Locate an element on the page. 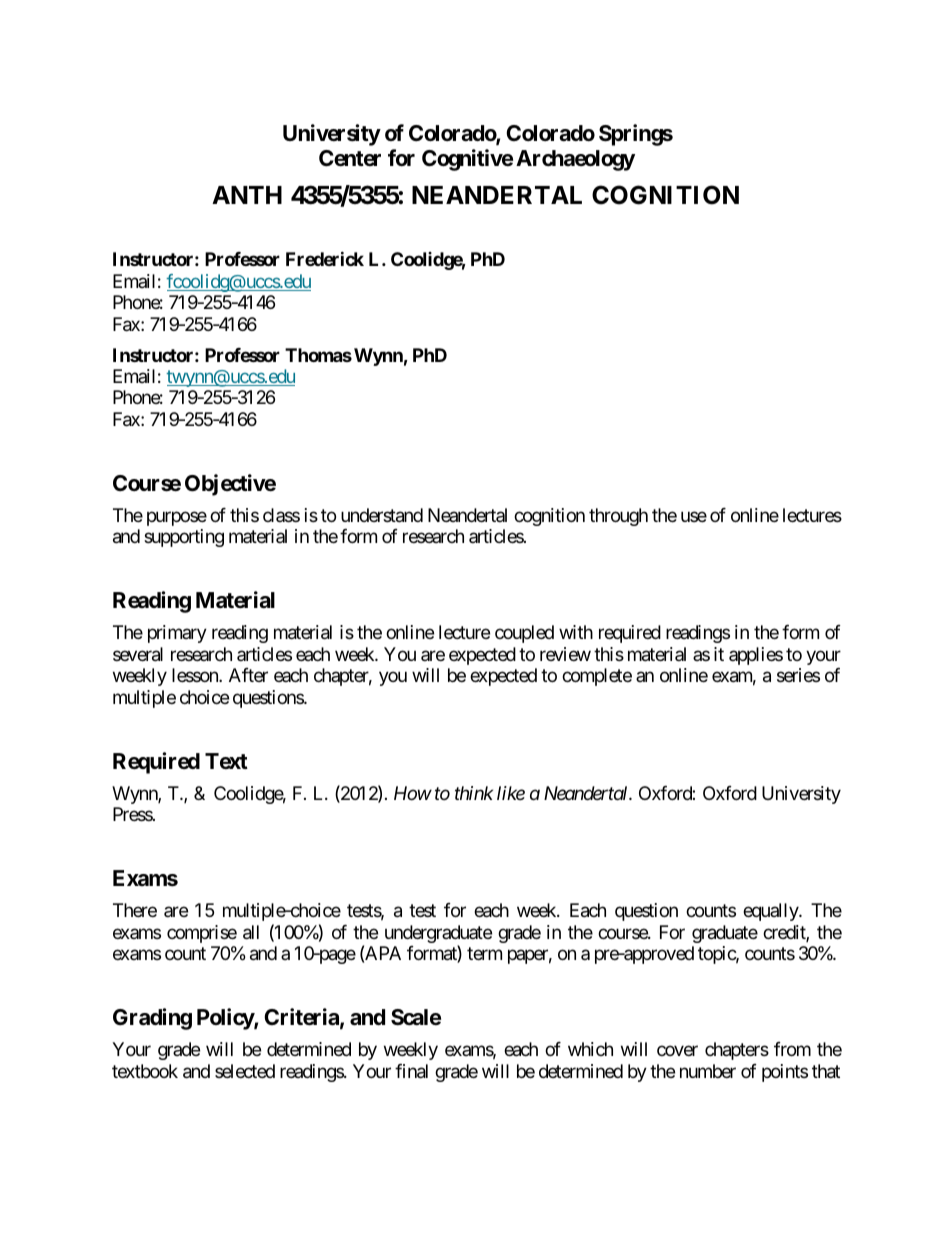  through is located at coordinates (618, 517).
